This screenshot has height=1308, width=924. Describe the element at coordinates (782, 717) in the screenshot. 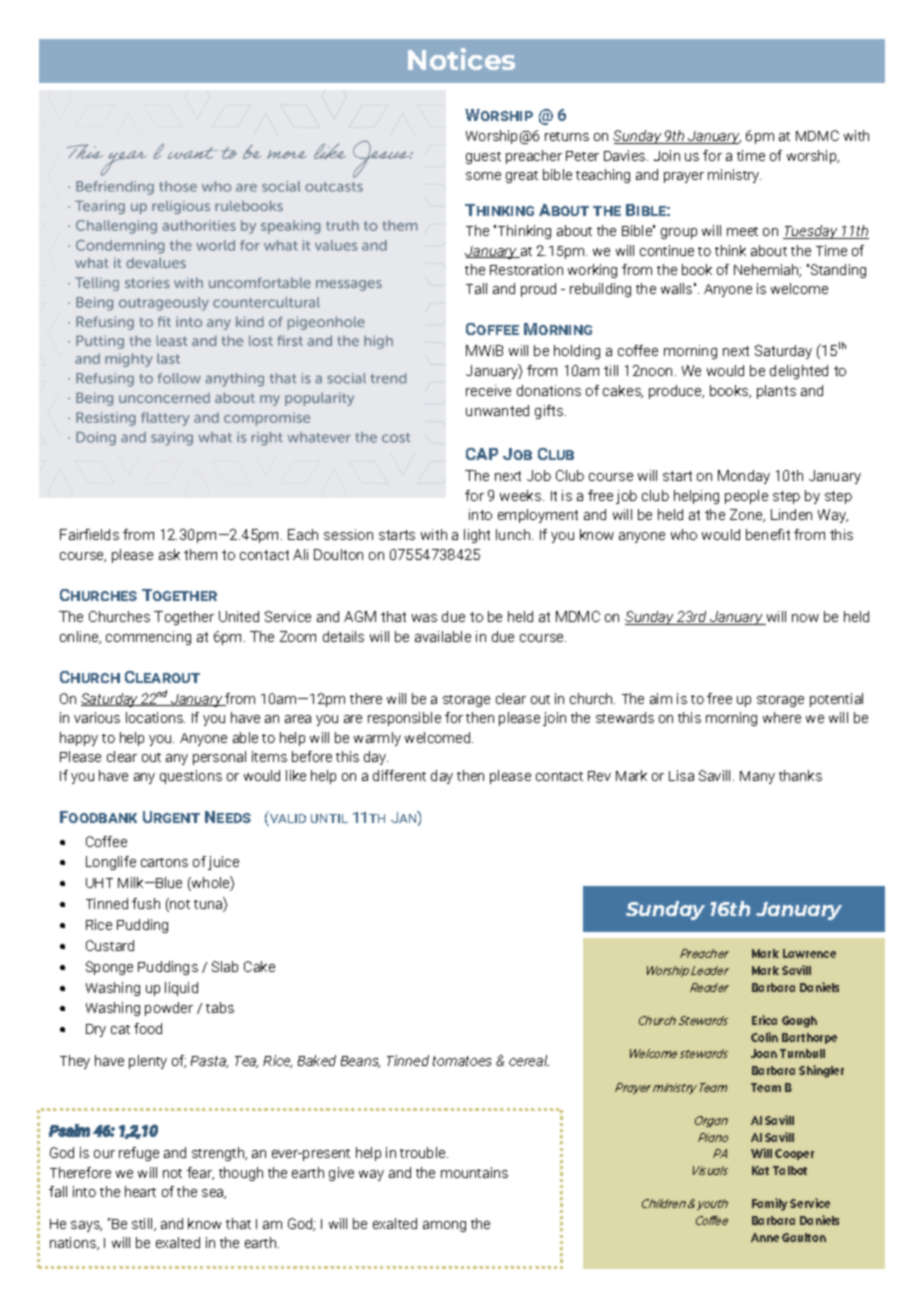

I see `where` at that location.
